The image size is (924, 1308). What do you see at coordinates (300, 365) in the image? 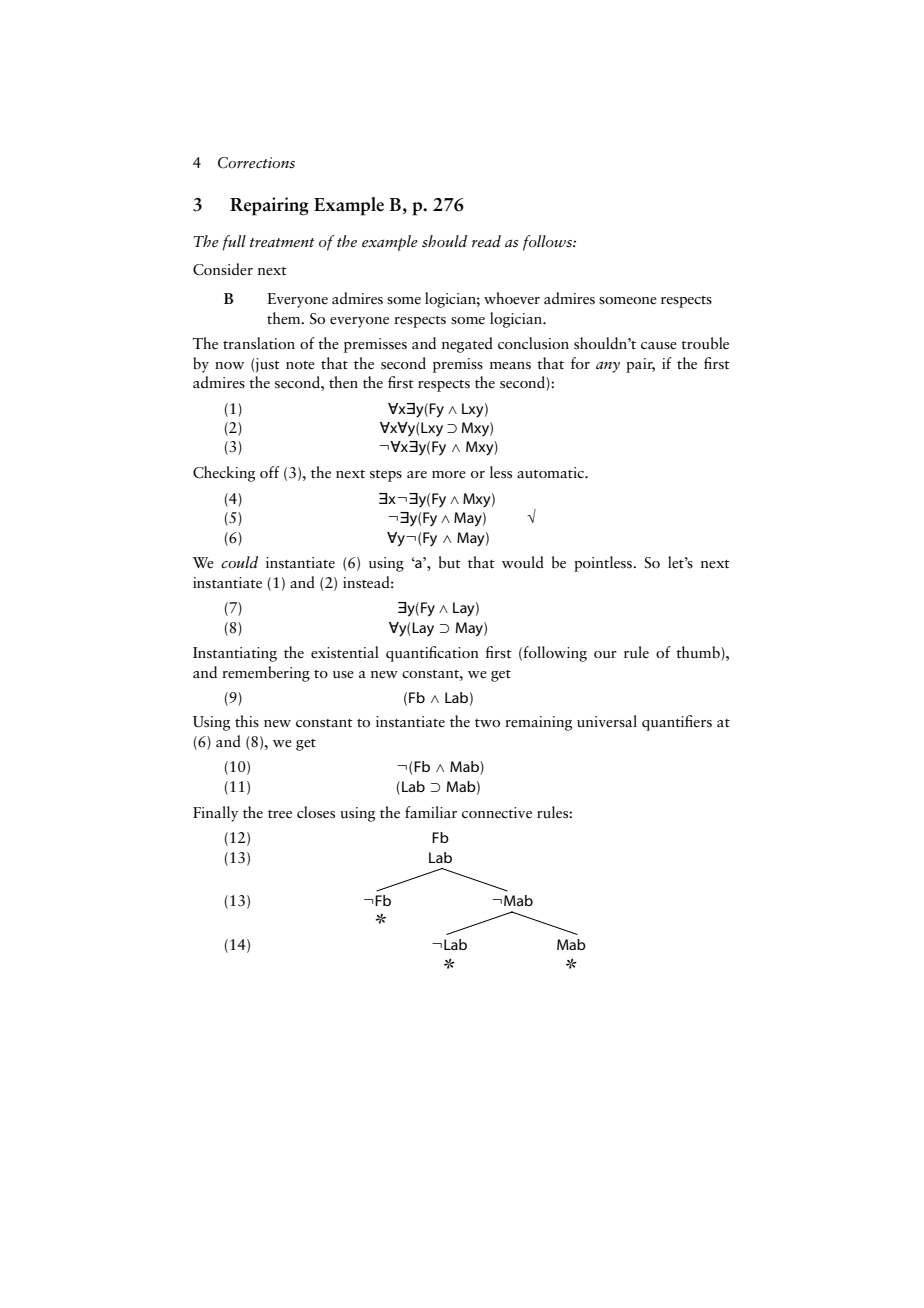
I see `note` at bounding box center [300, 365].
